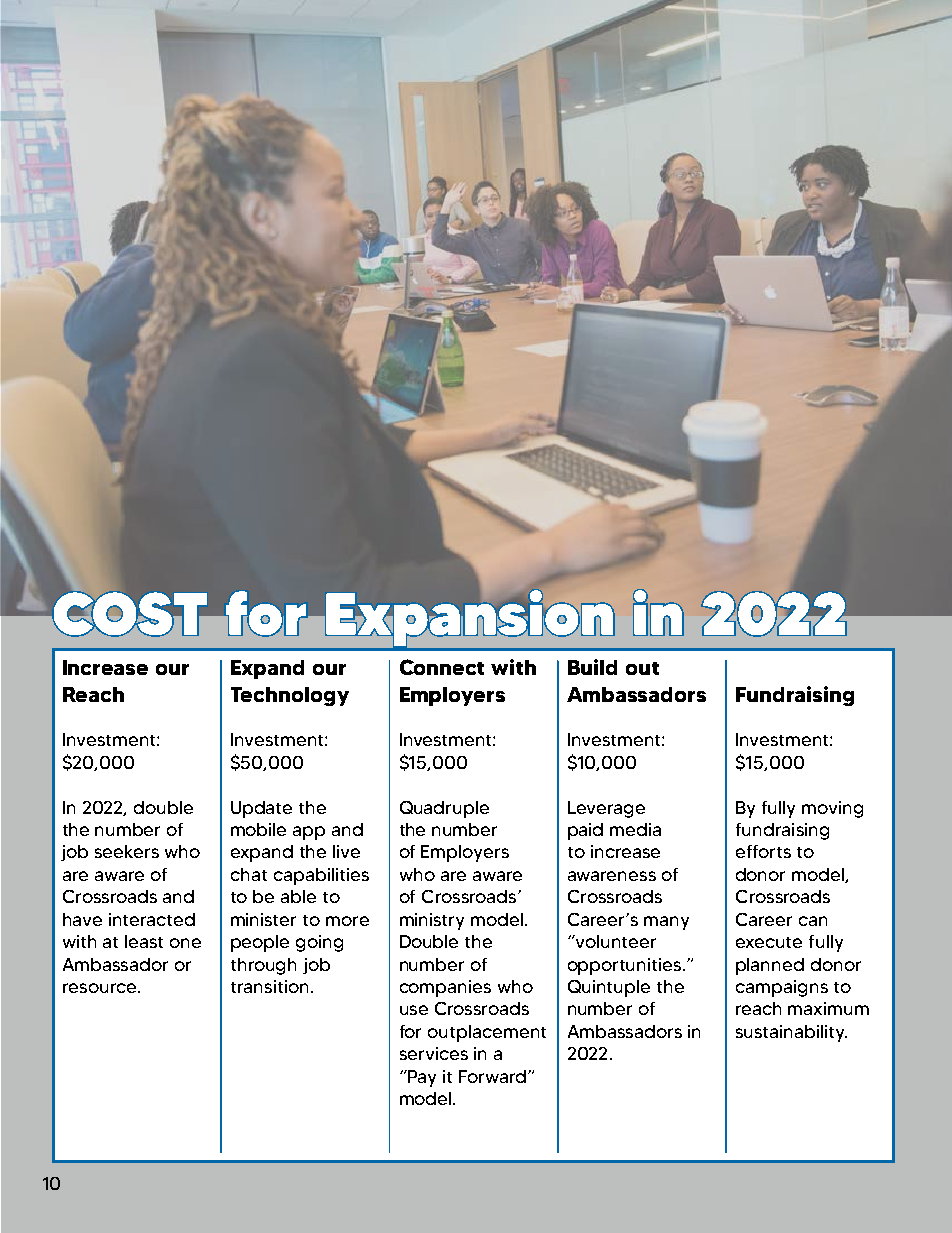  Describe the element at coordinates (445, 988) in the image. I see `companies` at that location.
